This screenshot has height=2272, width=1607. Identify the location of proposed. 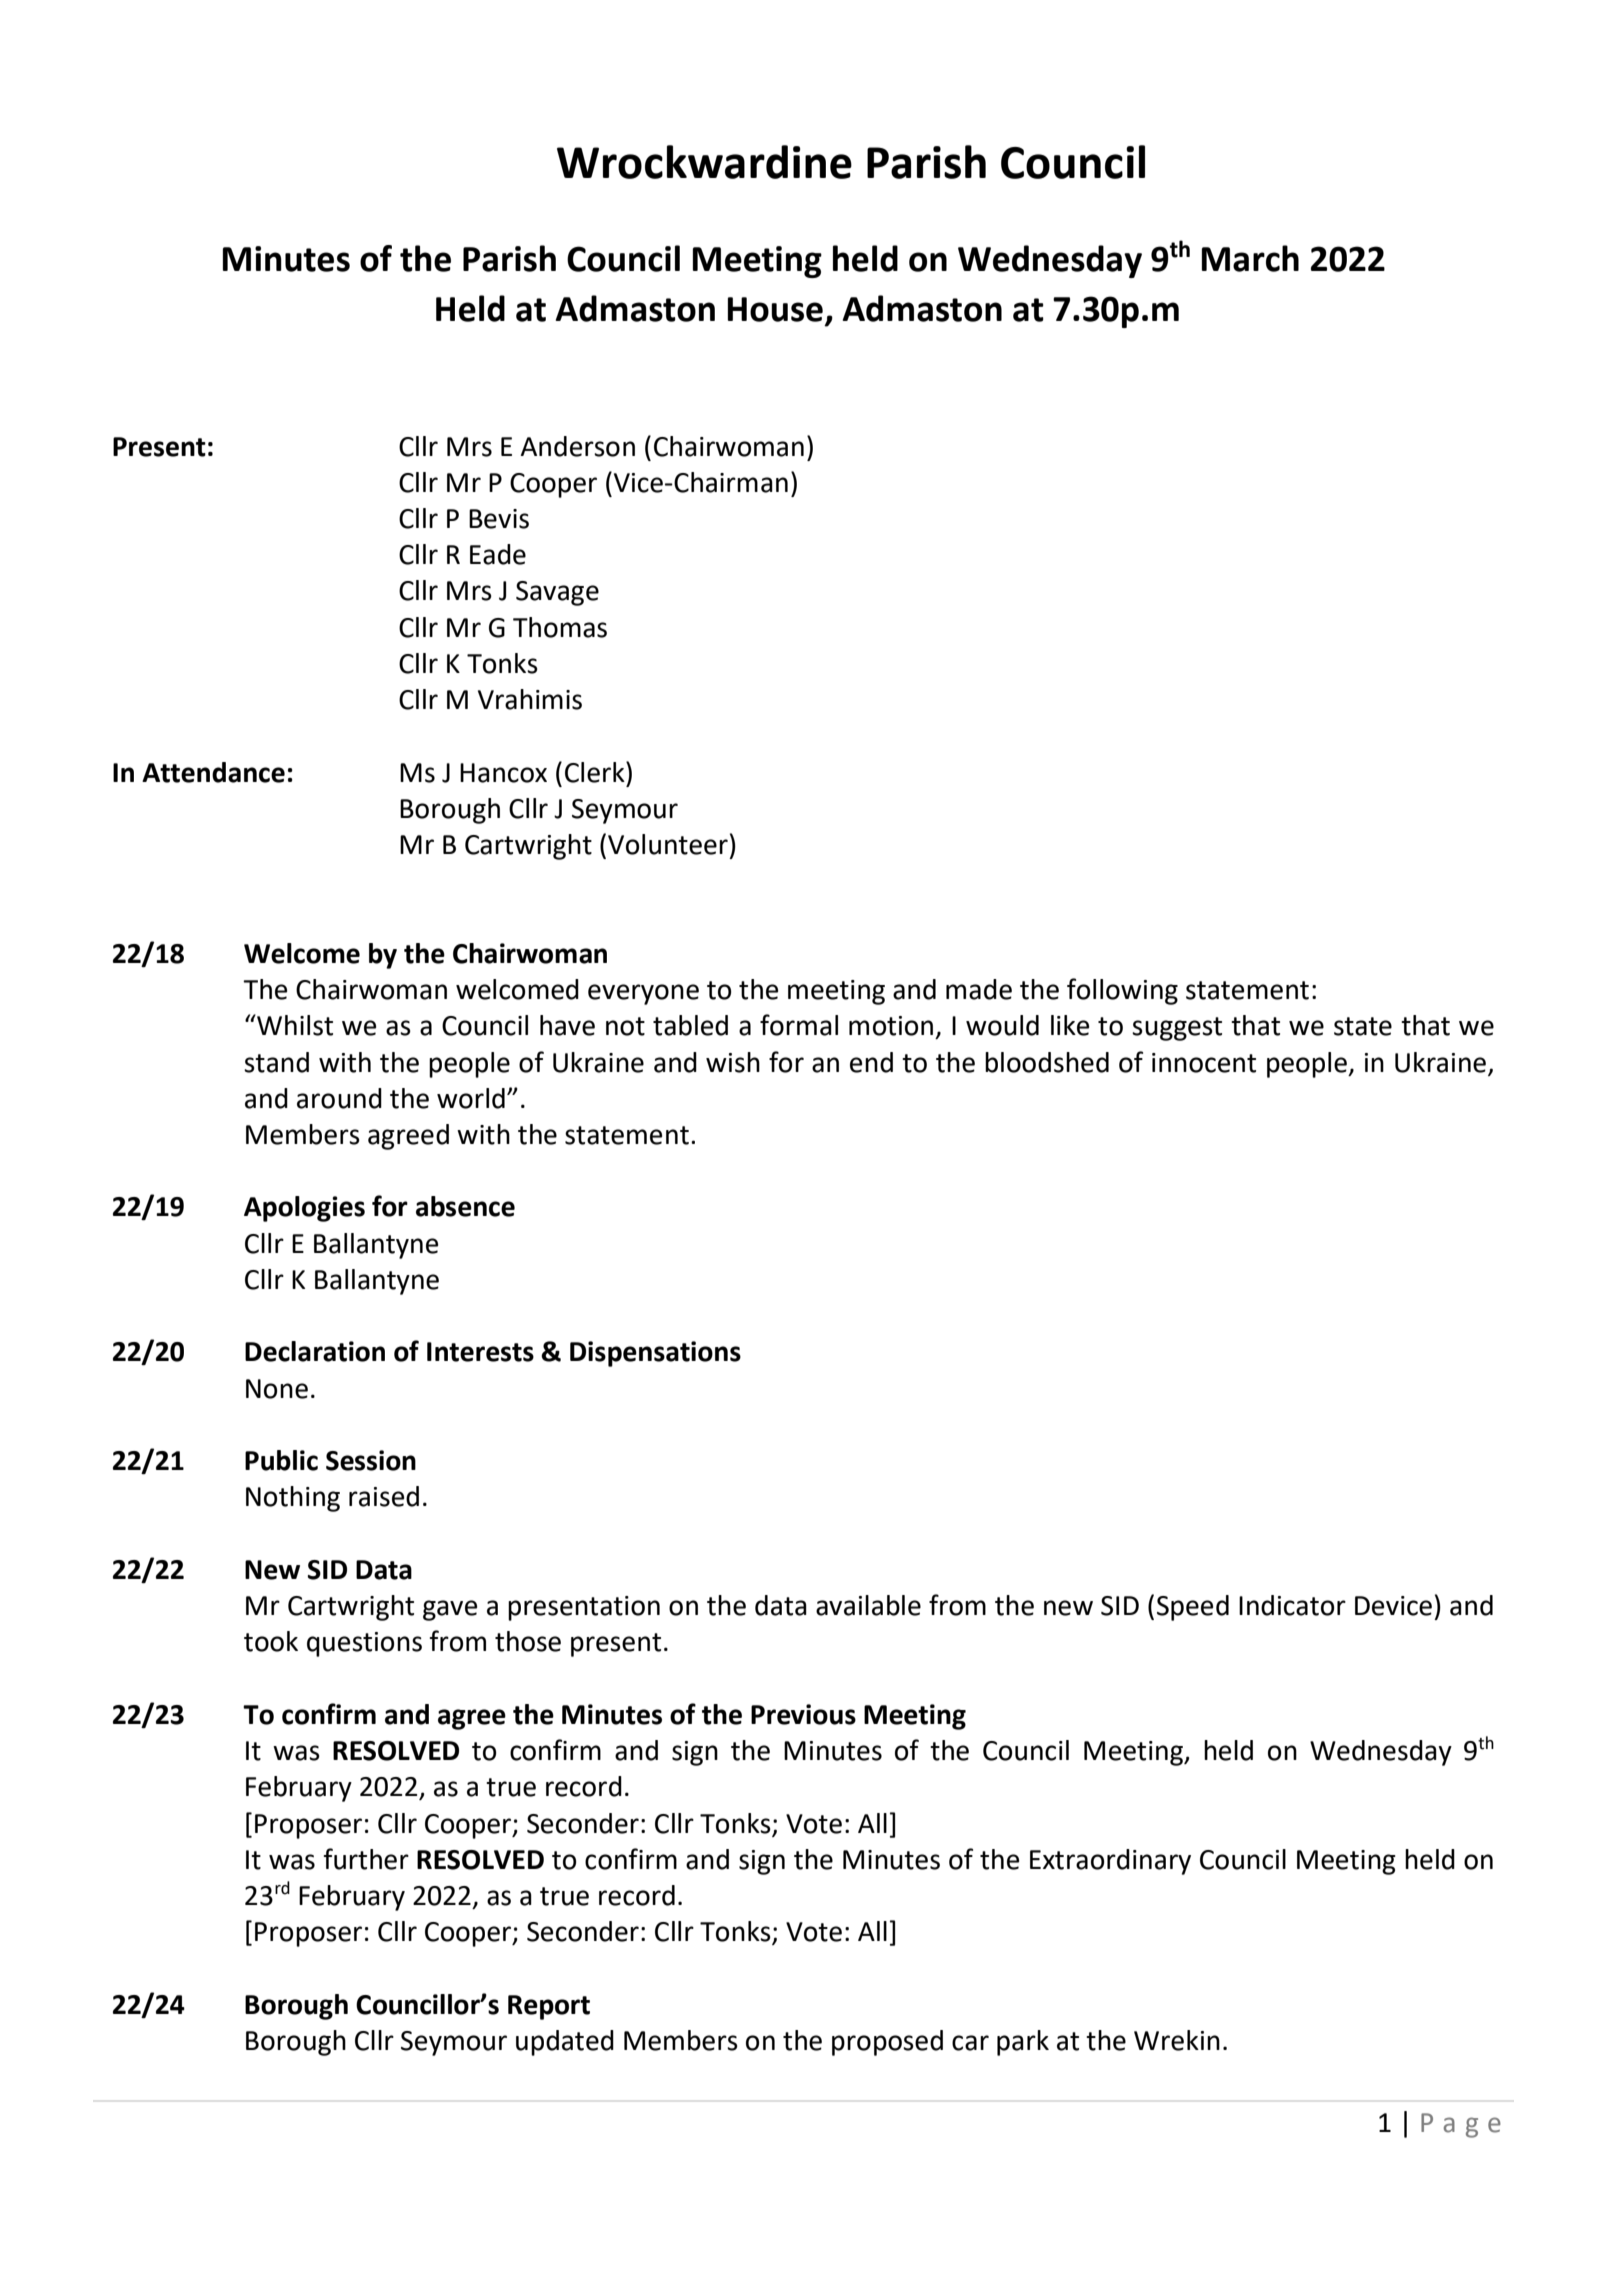
(887, 2043).
